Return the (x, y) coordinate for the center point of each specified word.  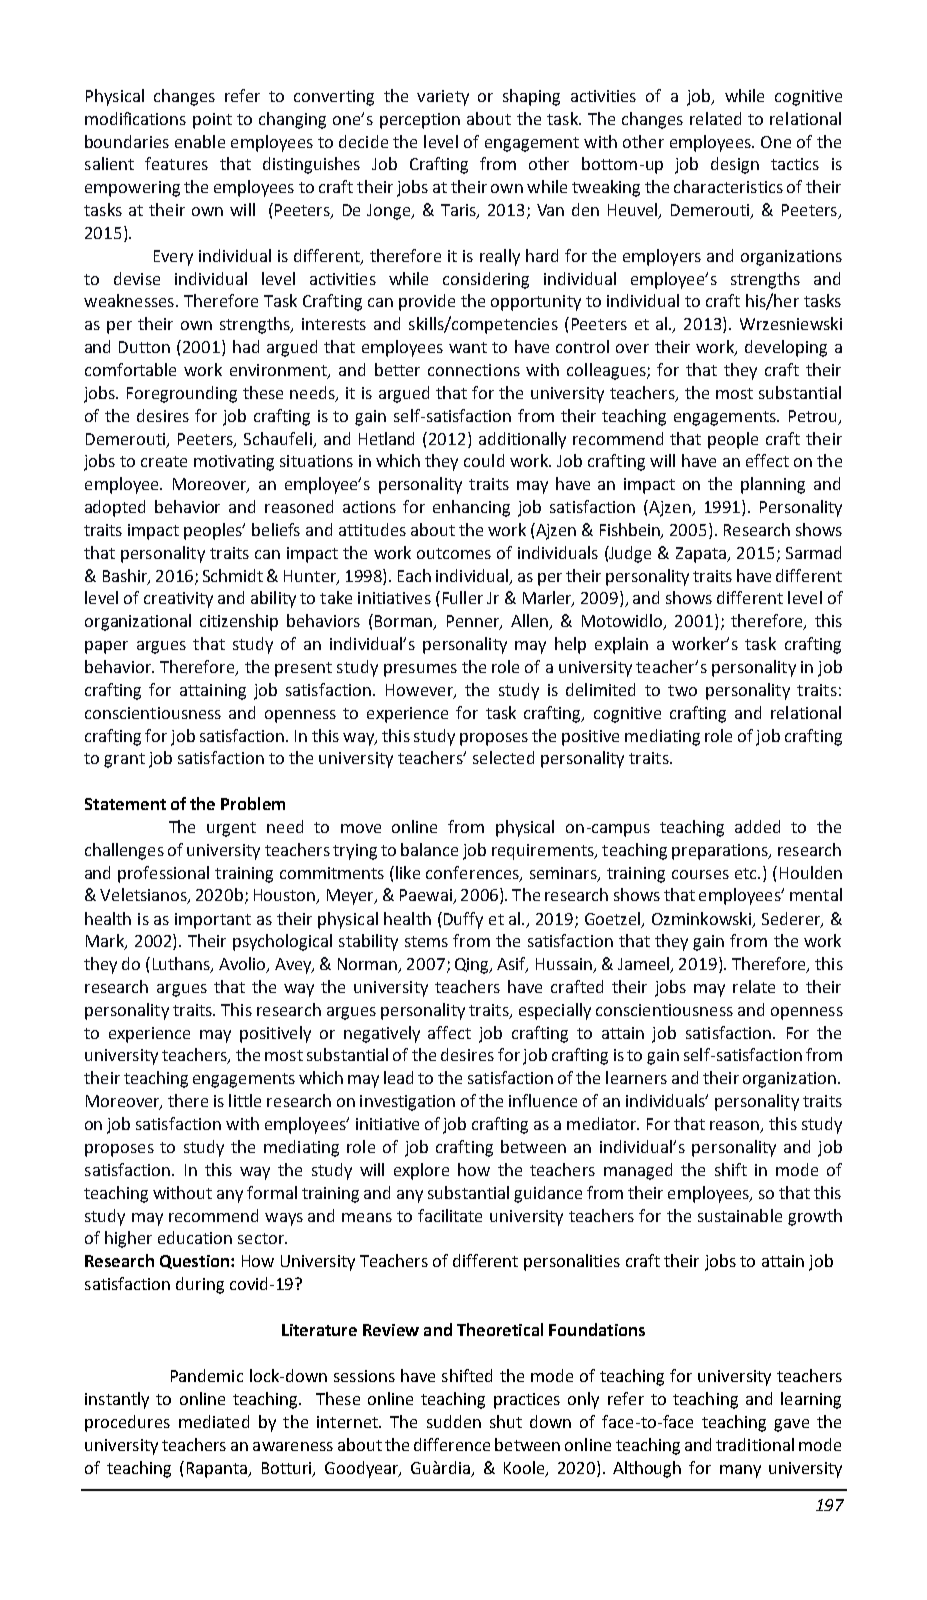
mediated (214, 1421)
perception (420, 121)
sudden (454, 1421)
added (757, 826)
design (735, 165)
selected (503, 757)
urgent (231, 829)
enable (200, 141)
